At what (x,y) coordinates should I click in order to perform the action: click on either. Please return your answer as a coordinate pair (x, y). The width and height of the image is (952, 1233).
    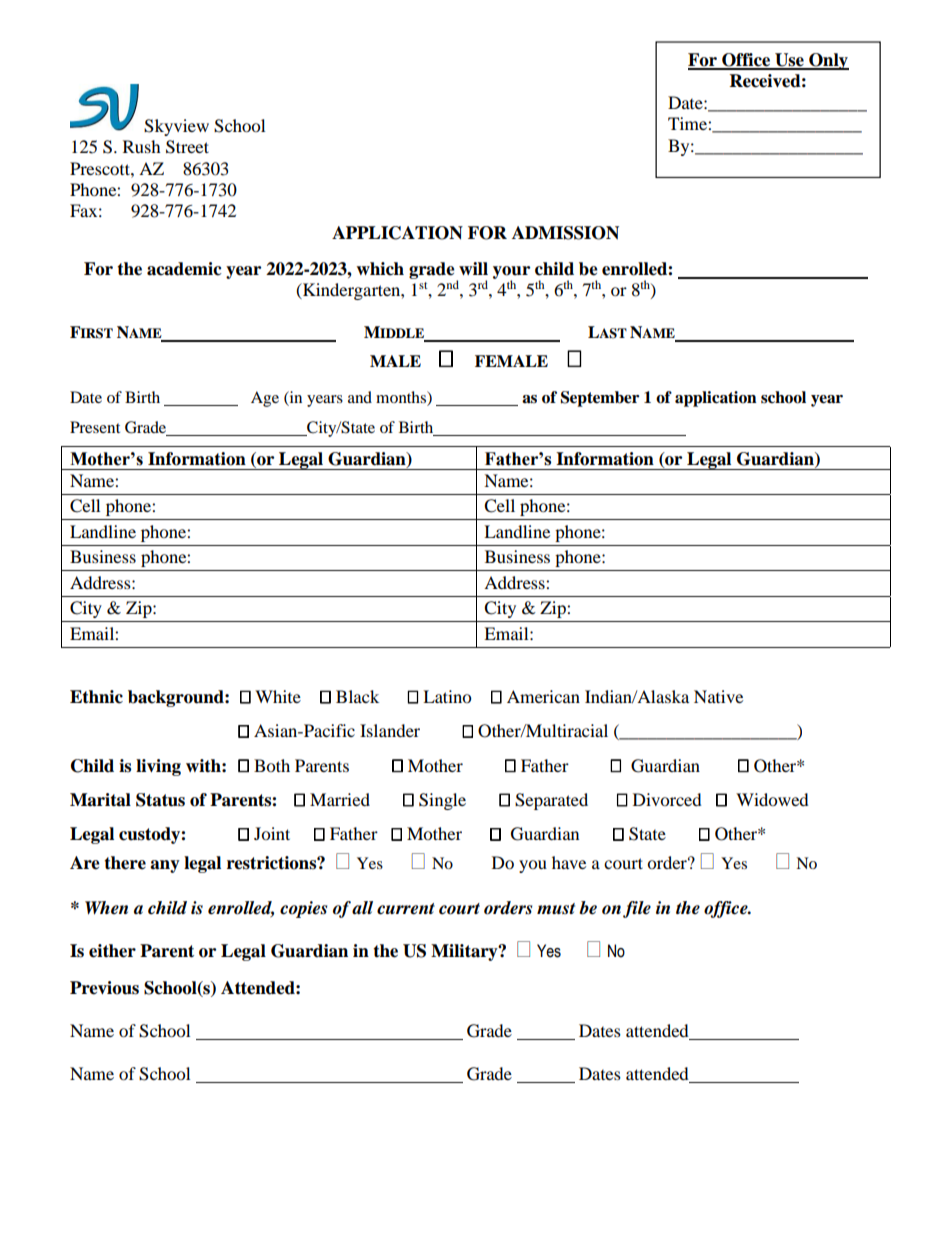
    Looking at the image, I should click on (112, 951).
